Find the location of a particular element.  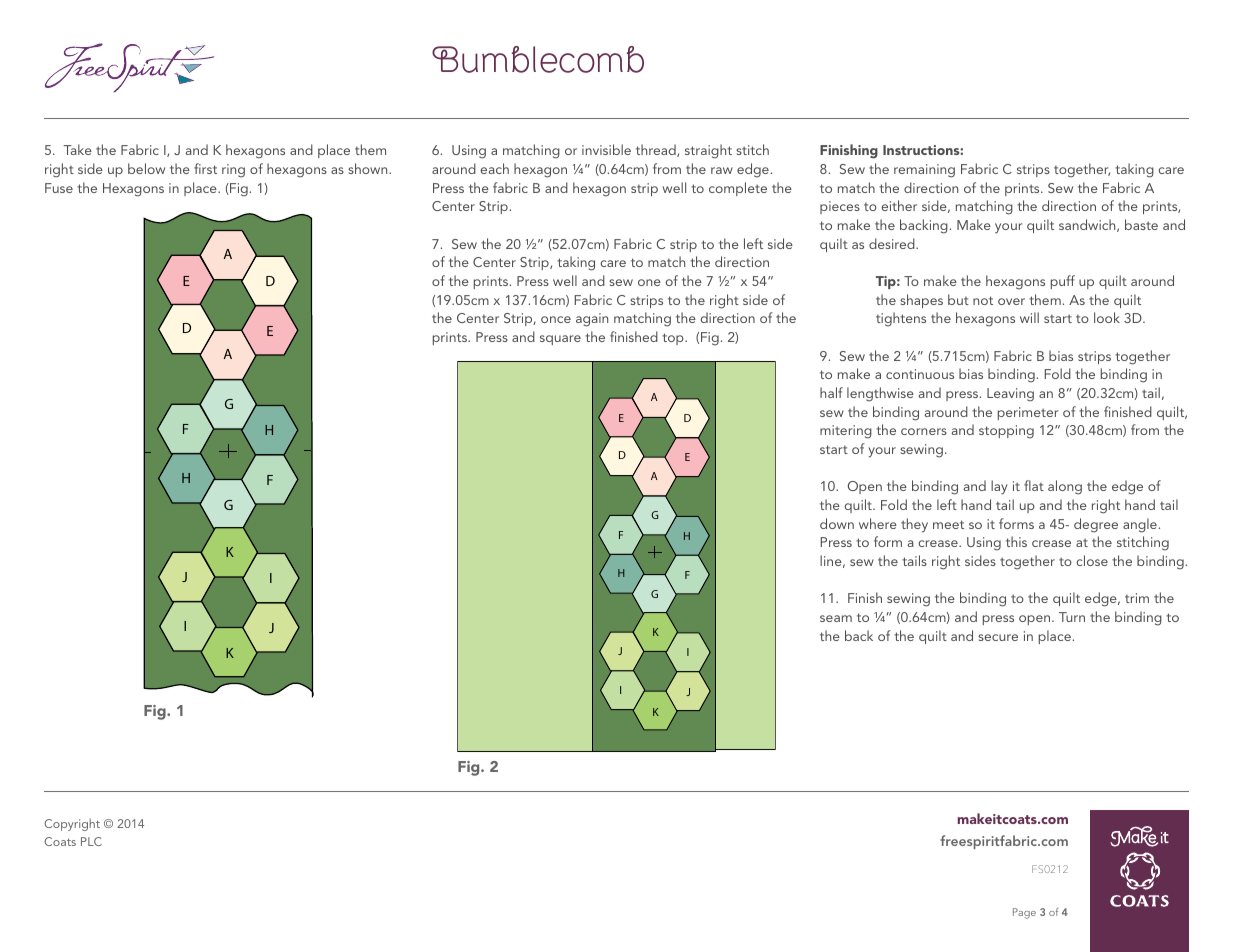

trim is located at coordinates (1137, 598).
